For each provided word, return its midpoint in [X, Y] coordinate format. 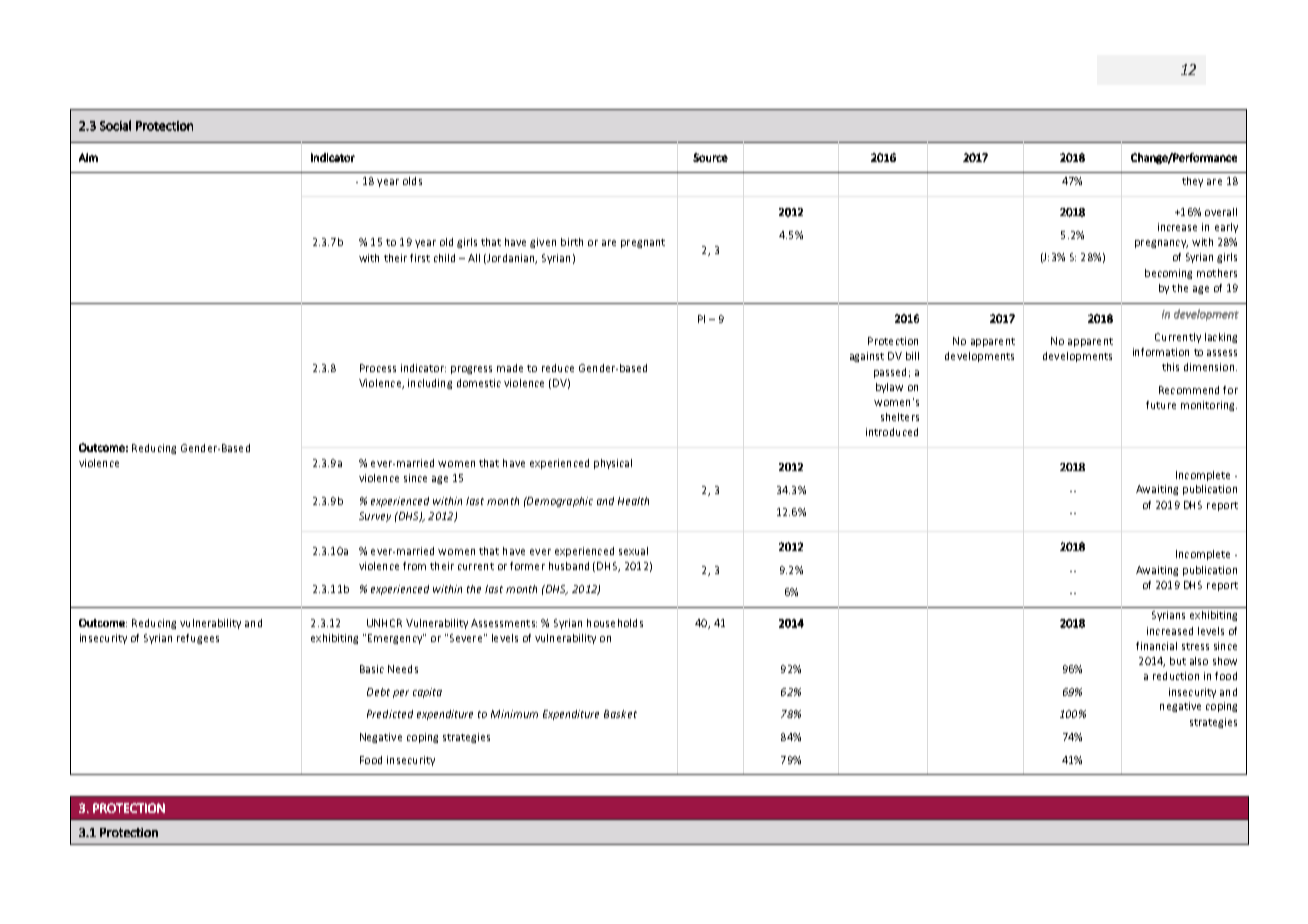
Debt [378, 692]
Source [710, 157]
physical [613, 464]
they [1192, 182]
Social [115, 125]
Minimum [514, 714]
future [1161, 405]
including [430, 384]
